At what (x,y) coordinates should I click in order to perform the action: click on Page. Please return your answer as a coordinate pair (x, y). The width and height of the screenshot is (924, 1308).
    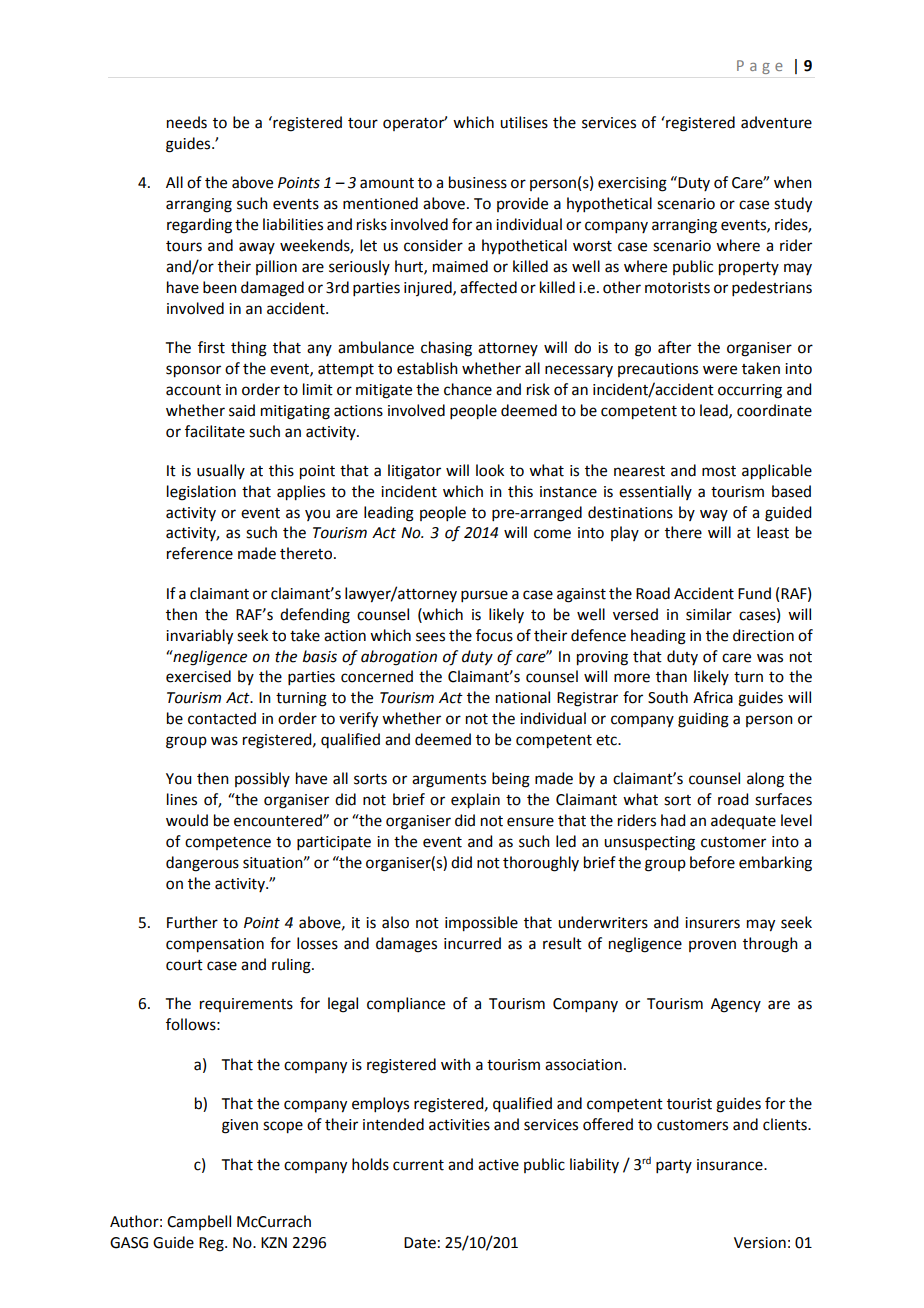
    Looking at the image, I should click on (760, 67).
